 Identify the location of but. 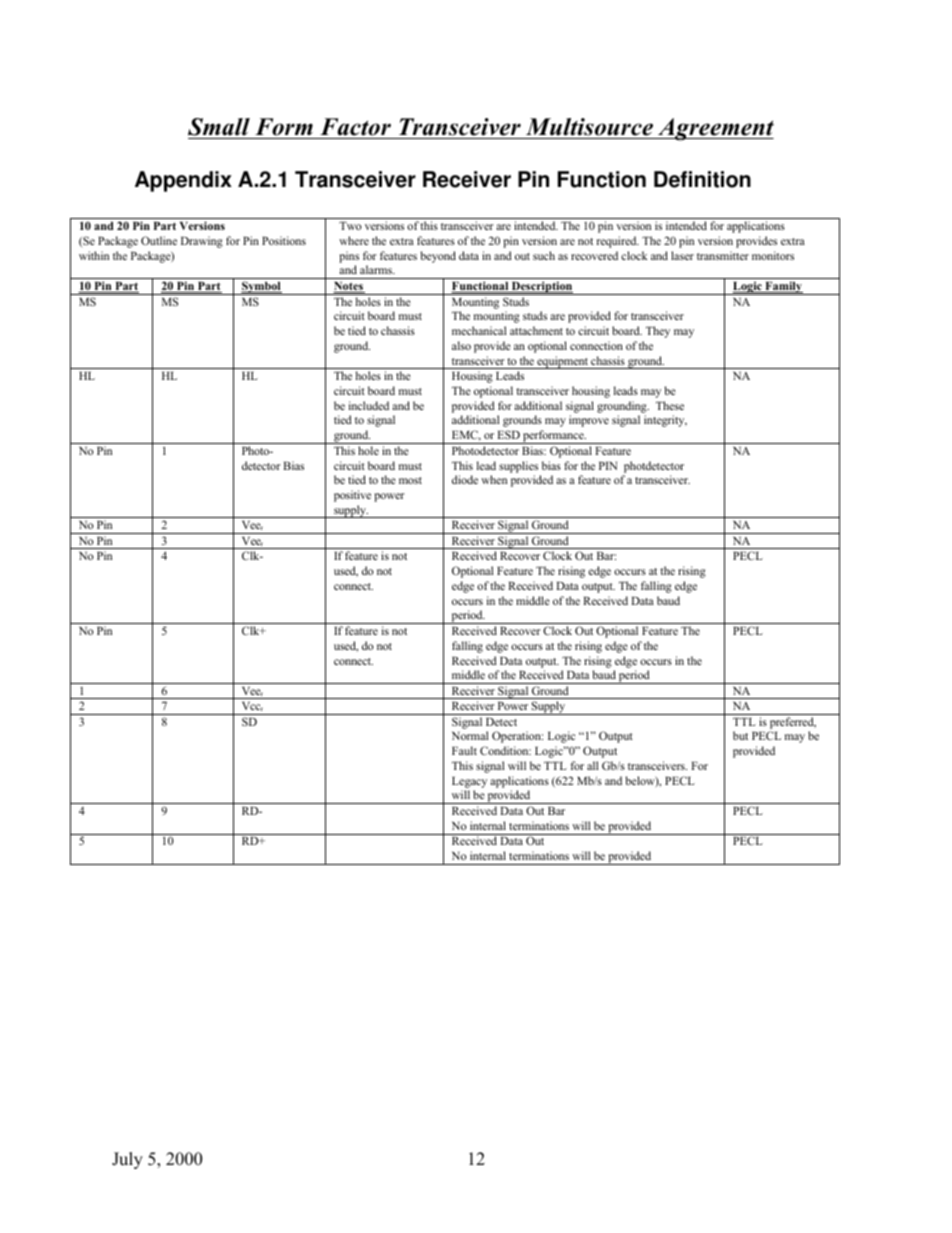
(740, 735).
